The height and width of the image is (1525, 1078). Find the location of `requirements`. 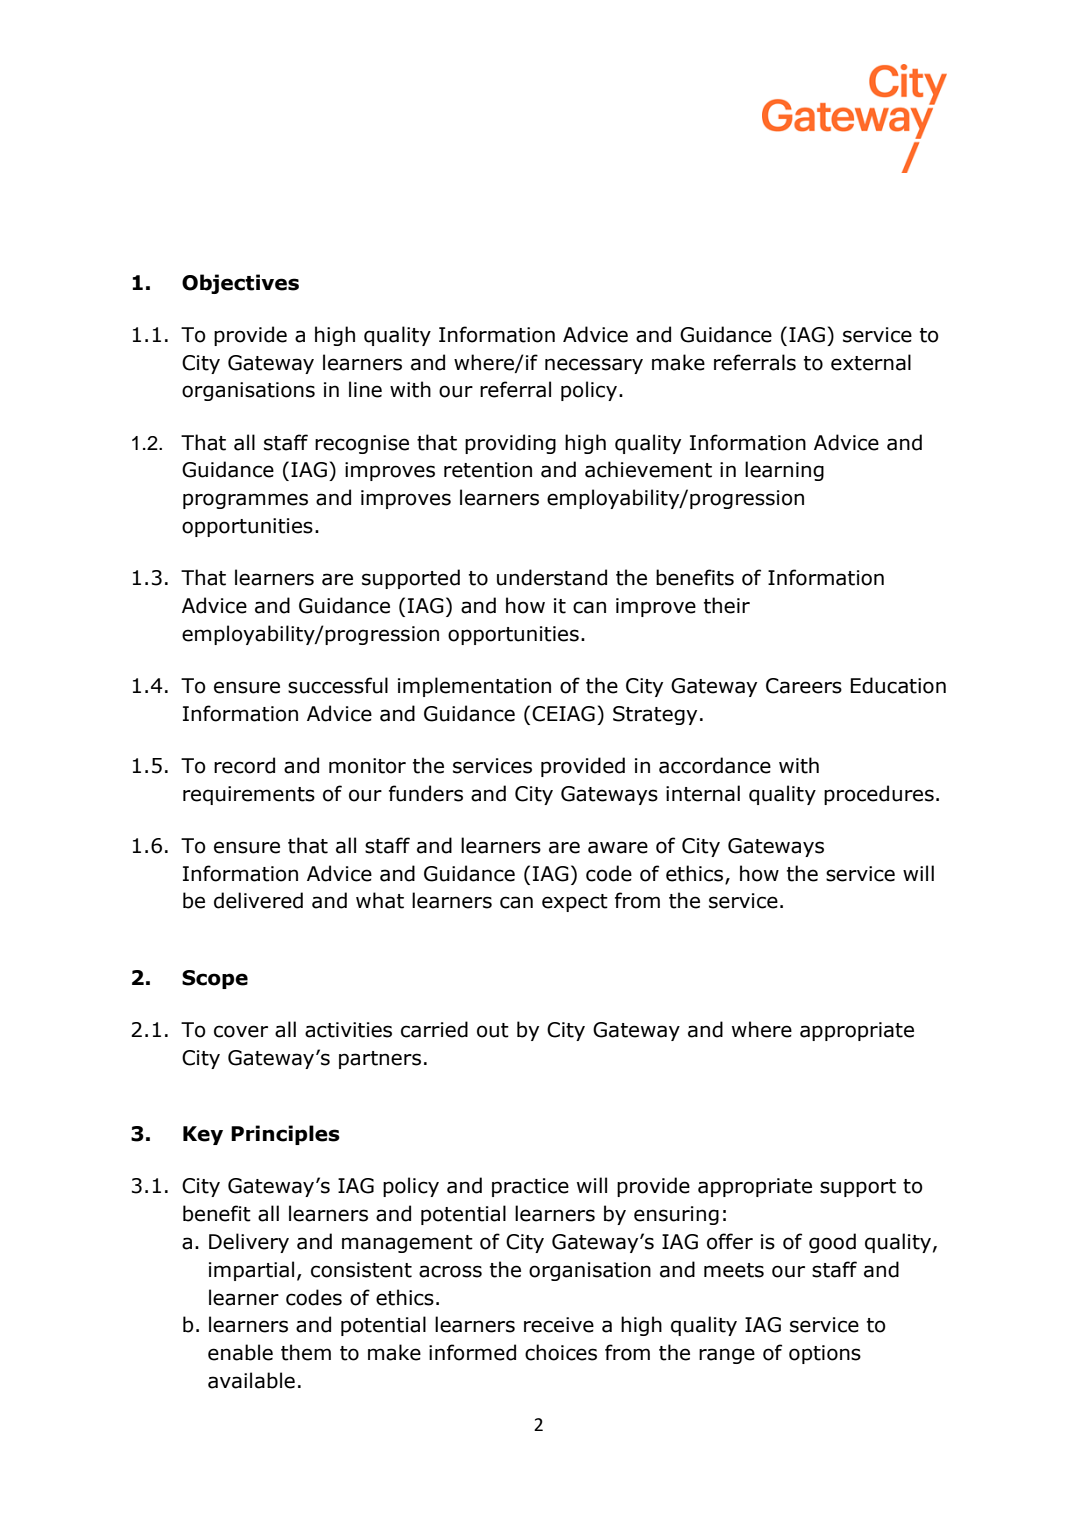

requirements is located at coordinates (249, 795).
